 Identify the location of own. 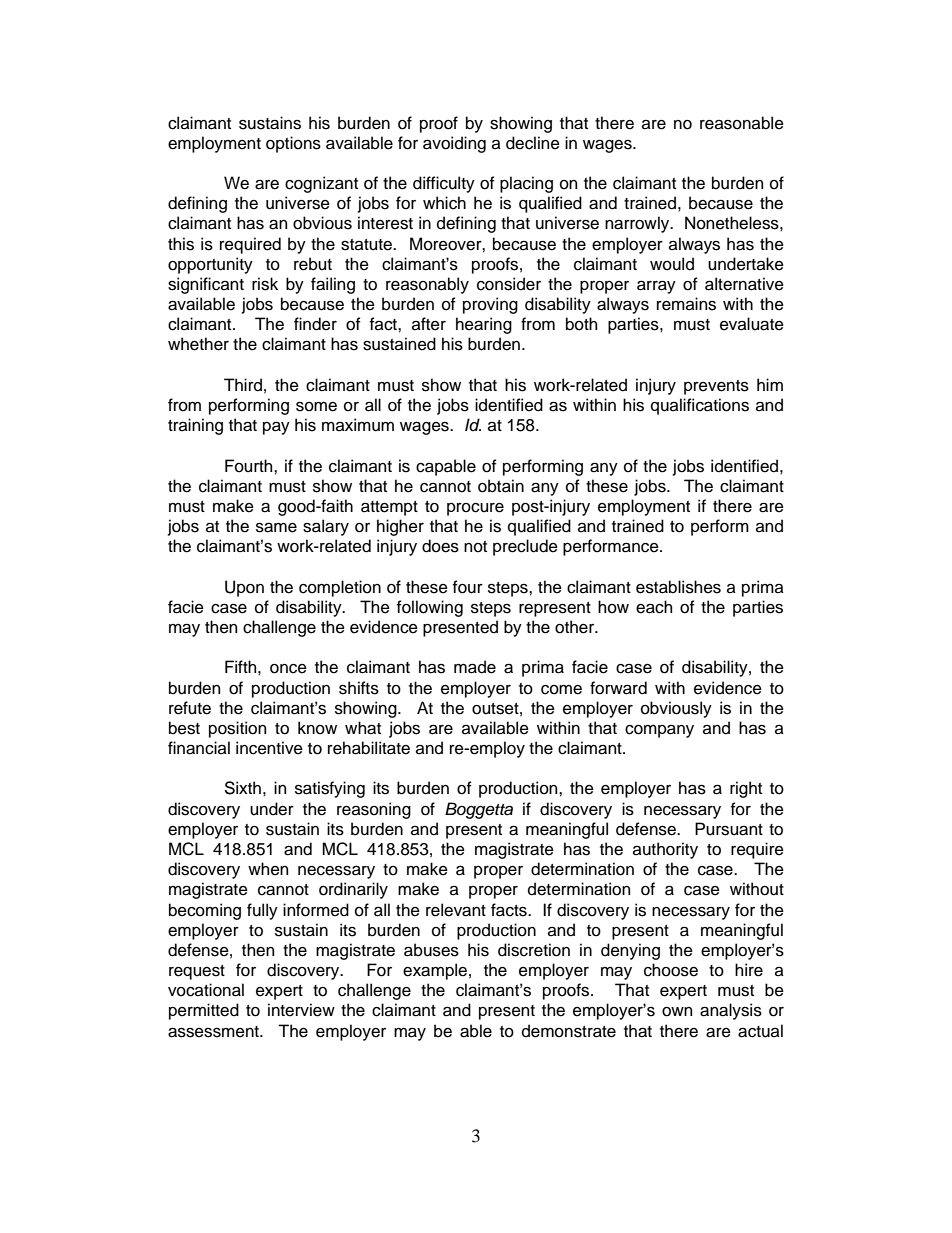
(677, 1012).
